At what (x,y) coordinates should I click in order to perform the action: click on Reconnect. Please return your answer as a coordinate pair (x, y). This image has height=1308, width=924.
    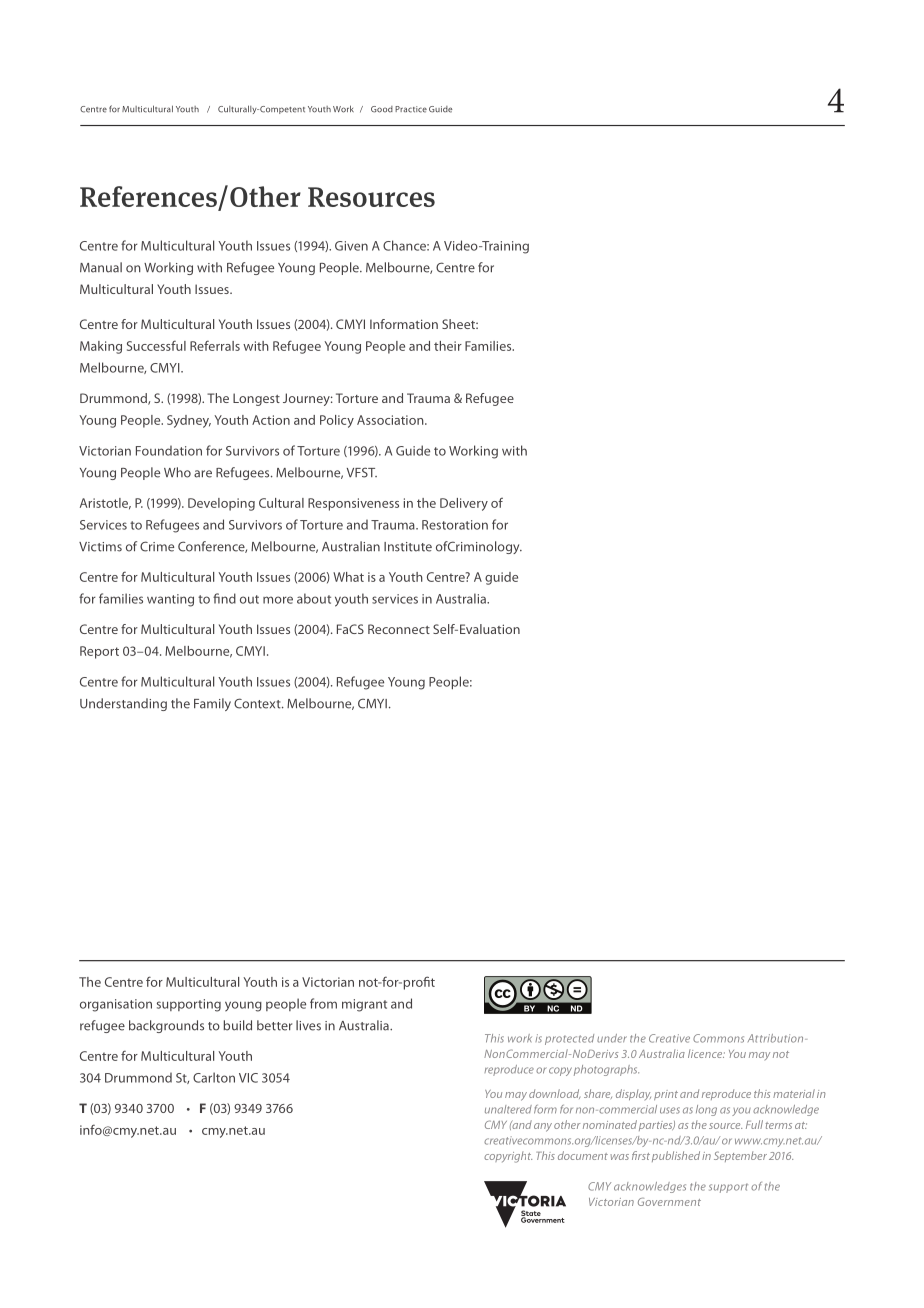
    Looking at the image, I should click on (399, 629).
